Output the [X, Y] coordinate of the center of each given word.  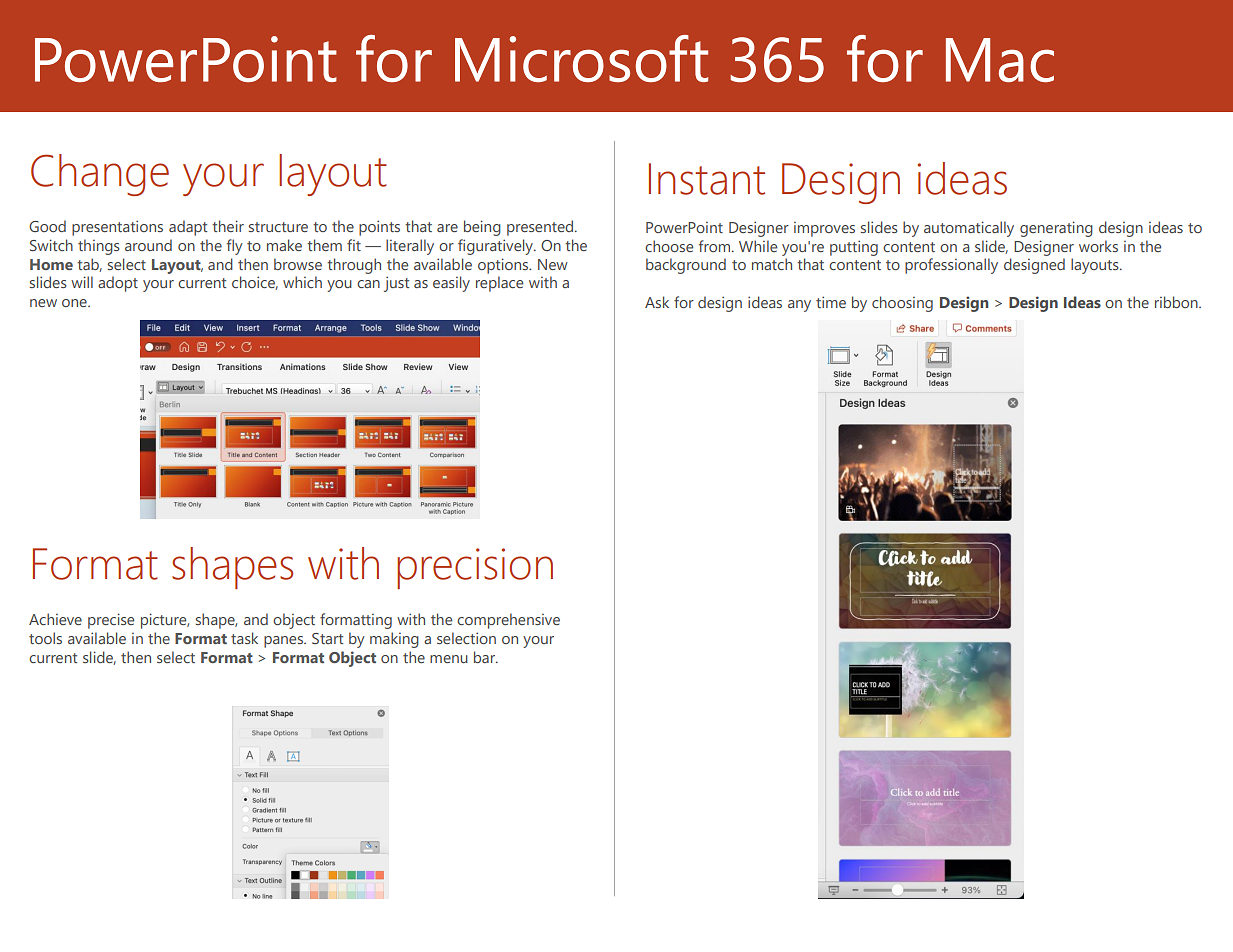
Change [100, 175]
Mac [1000, 60]
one [75, 303]
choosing [902, 304]
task [244, 638]
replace [499, 284]
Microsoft [581, 58]
